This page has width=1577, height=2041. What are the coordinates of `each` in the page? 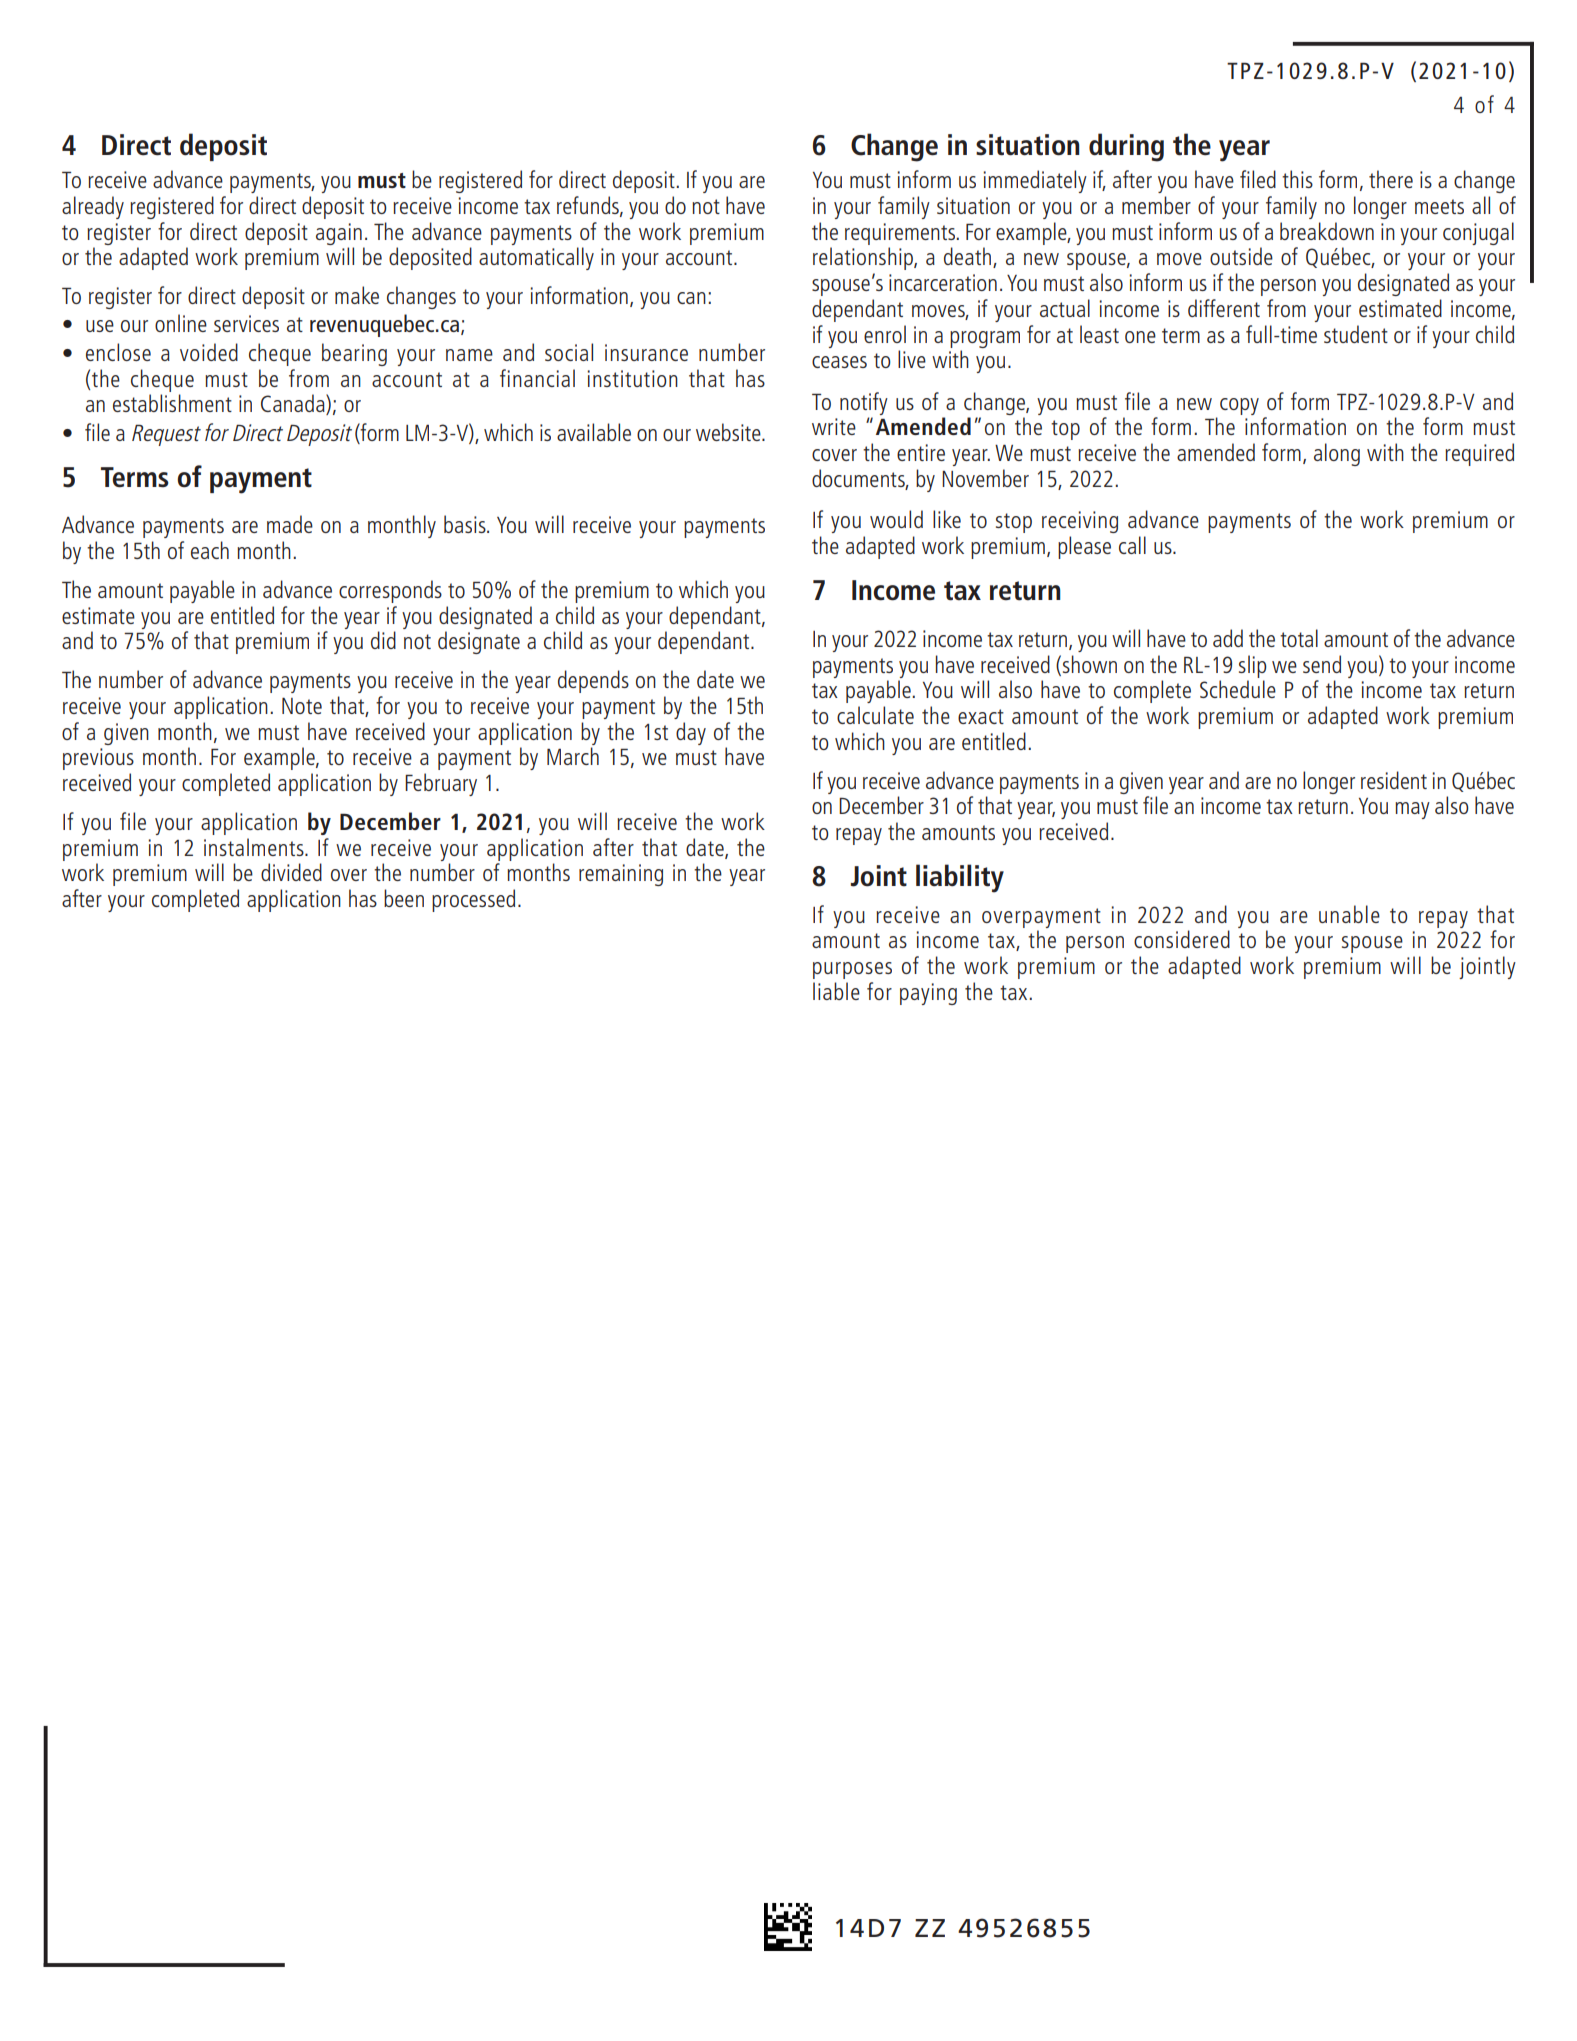 It's located at (210, 550).
